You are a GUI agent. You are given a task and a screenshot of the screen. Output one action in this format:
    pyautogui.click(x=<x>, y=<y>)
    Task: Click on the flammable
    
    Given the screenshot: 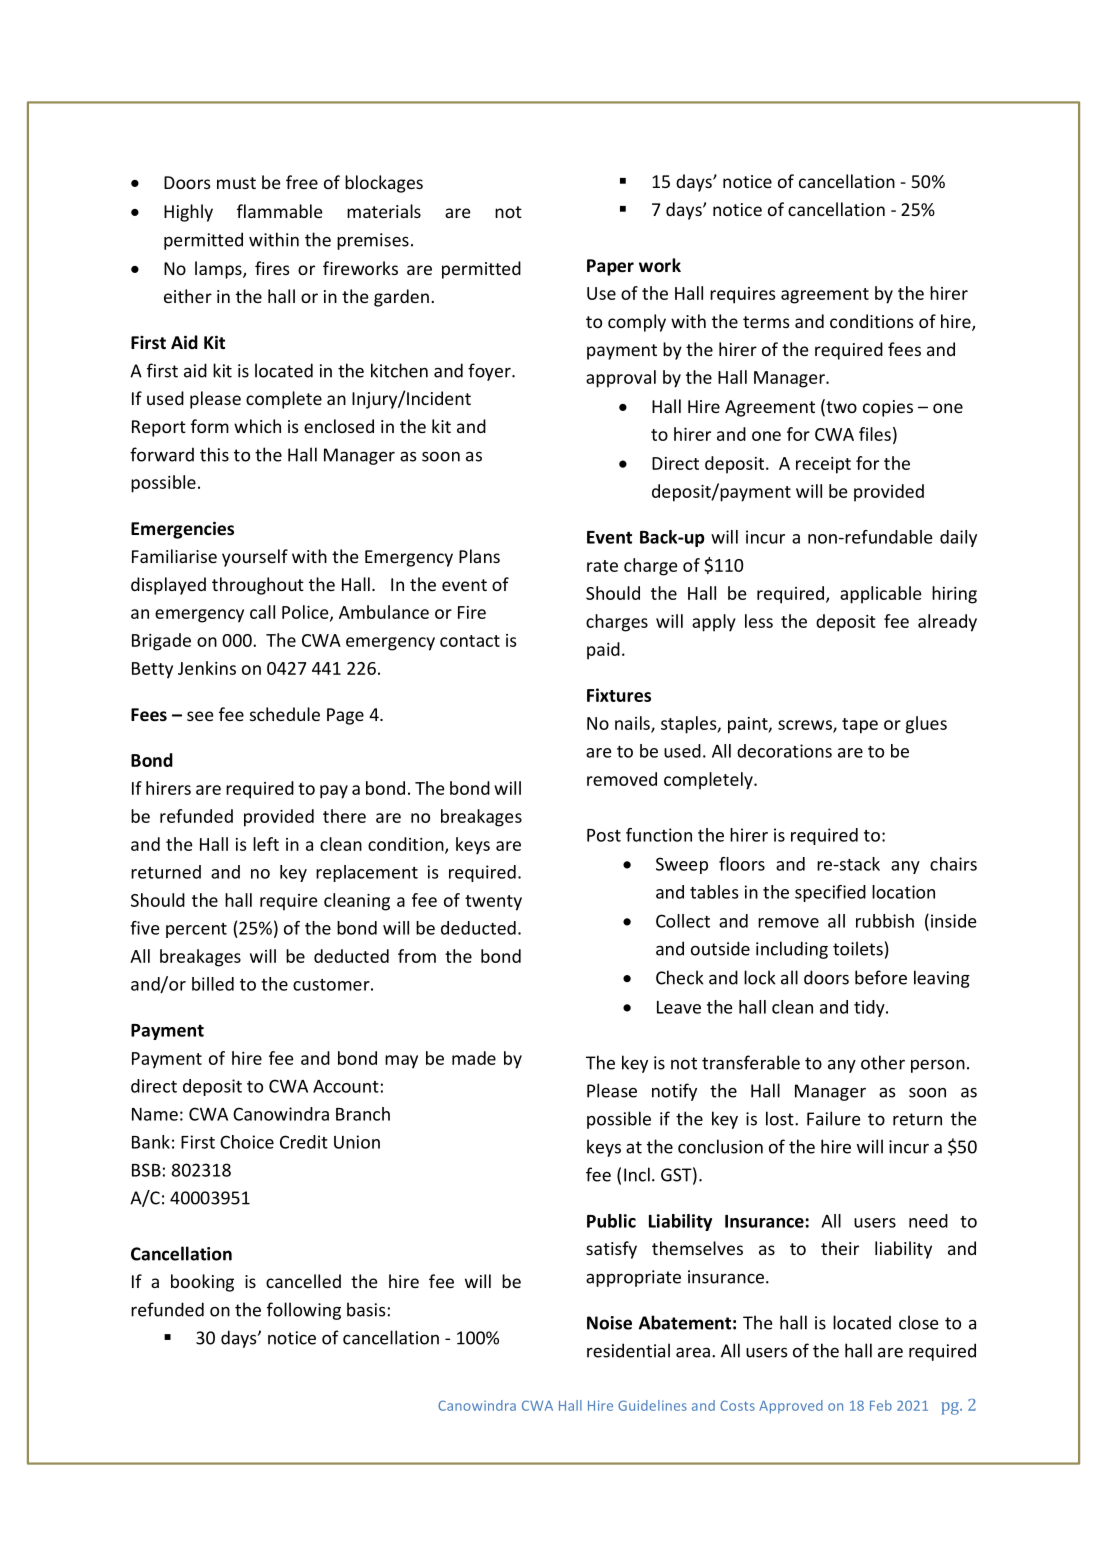 What is the action you would take?
    pyautogui.click(x=280, y=211)
